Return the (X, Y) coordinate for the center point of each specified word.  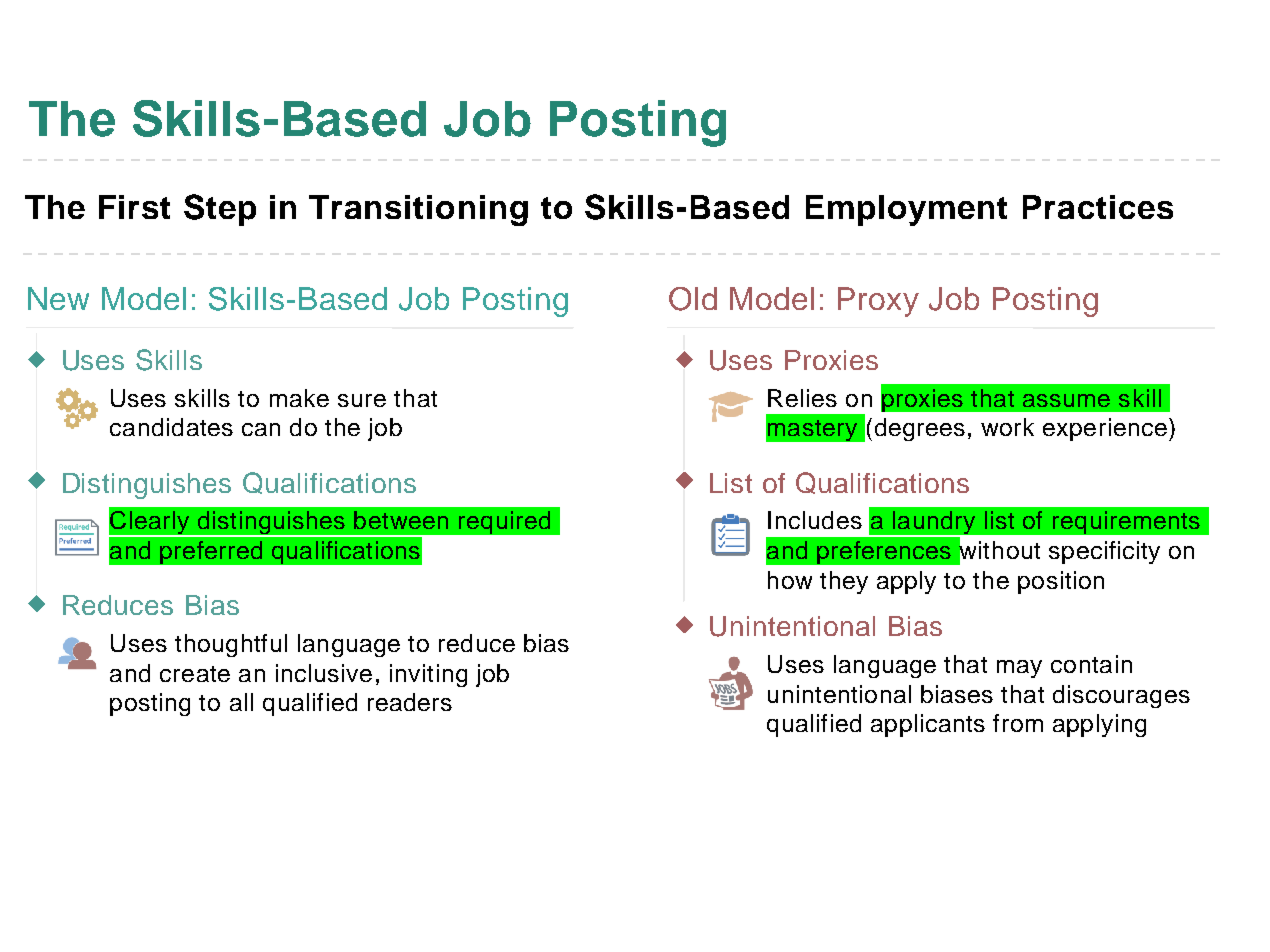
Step (220, 210)
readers (410, 702)
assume (1066, 400)
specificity (1104, 552)
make (299, 398)
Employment (906, 210)
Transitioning (418, 210)
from (1018, 723)
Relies (802, 398)
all (241, 702)
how (790, 580)
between (401, 520)
